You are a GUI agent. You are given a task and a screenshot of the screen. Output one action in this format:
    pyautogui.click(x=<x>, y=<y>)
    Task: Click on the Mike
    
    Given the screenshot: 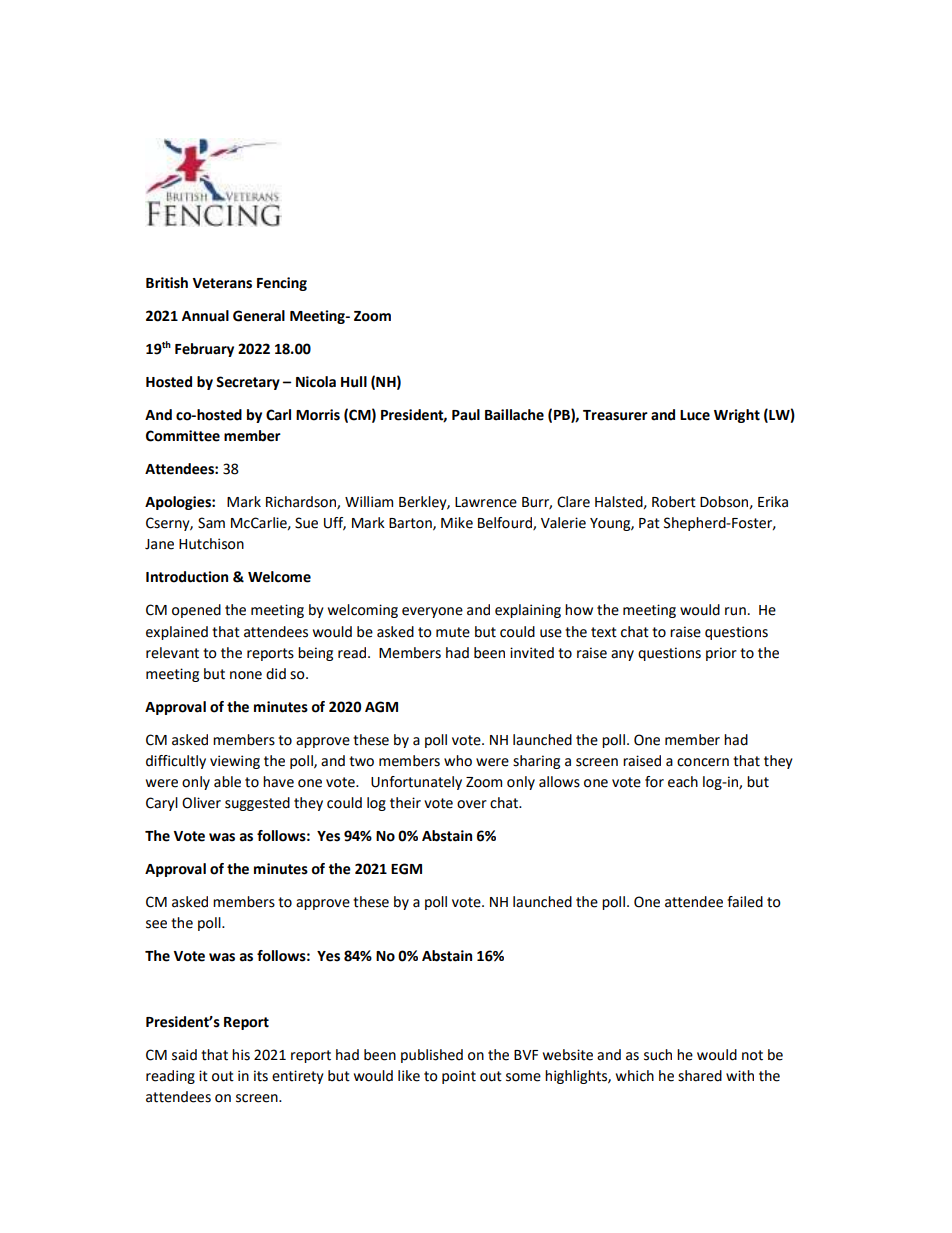 What is the action you would take?
    pyautogui.click(x=457, y=523)
